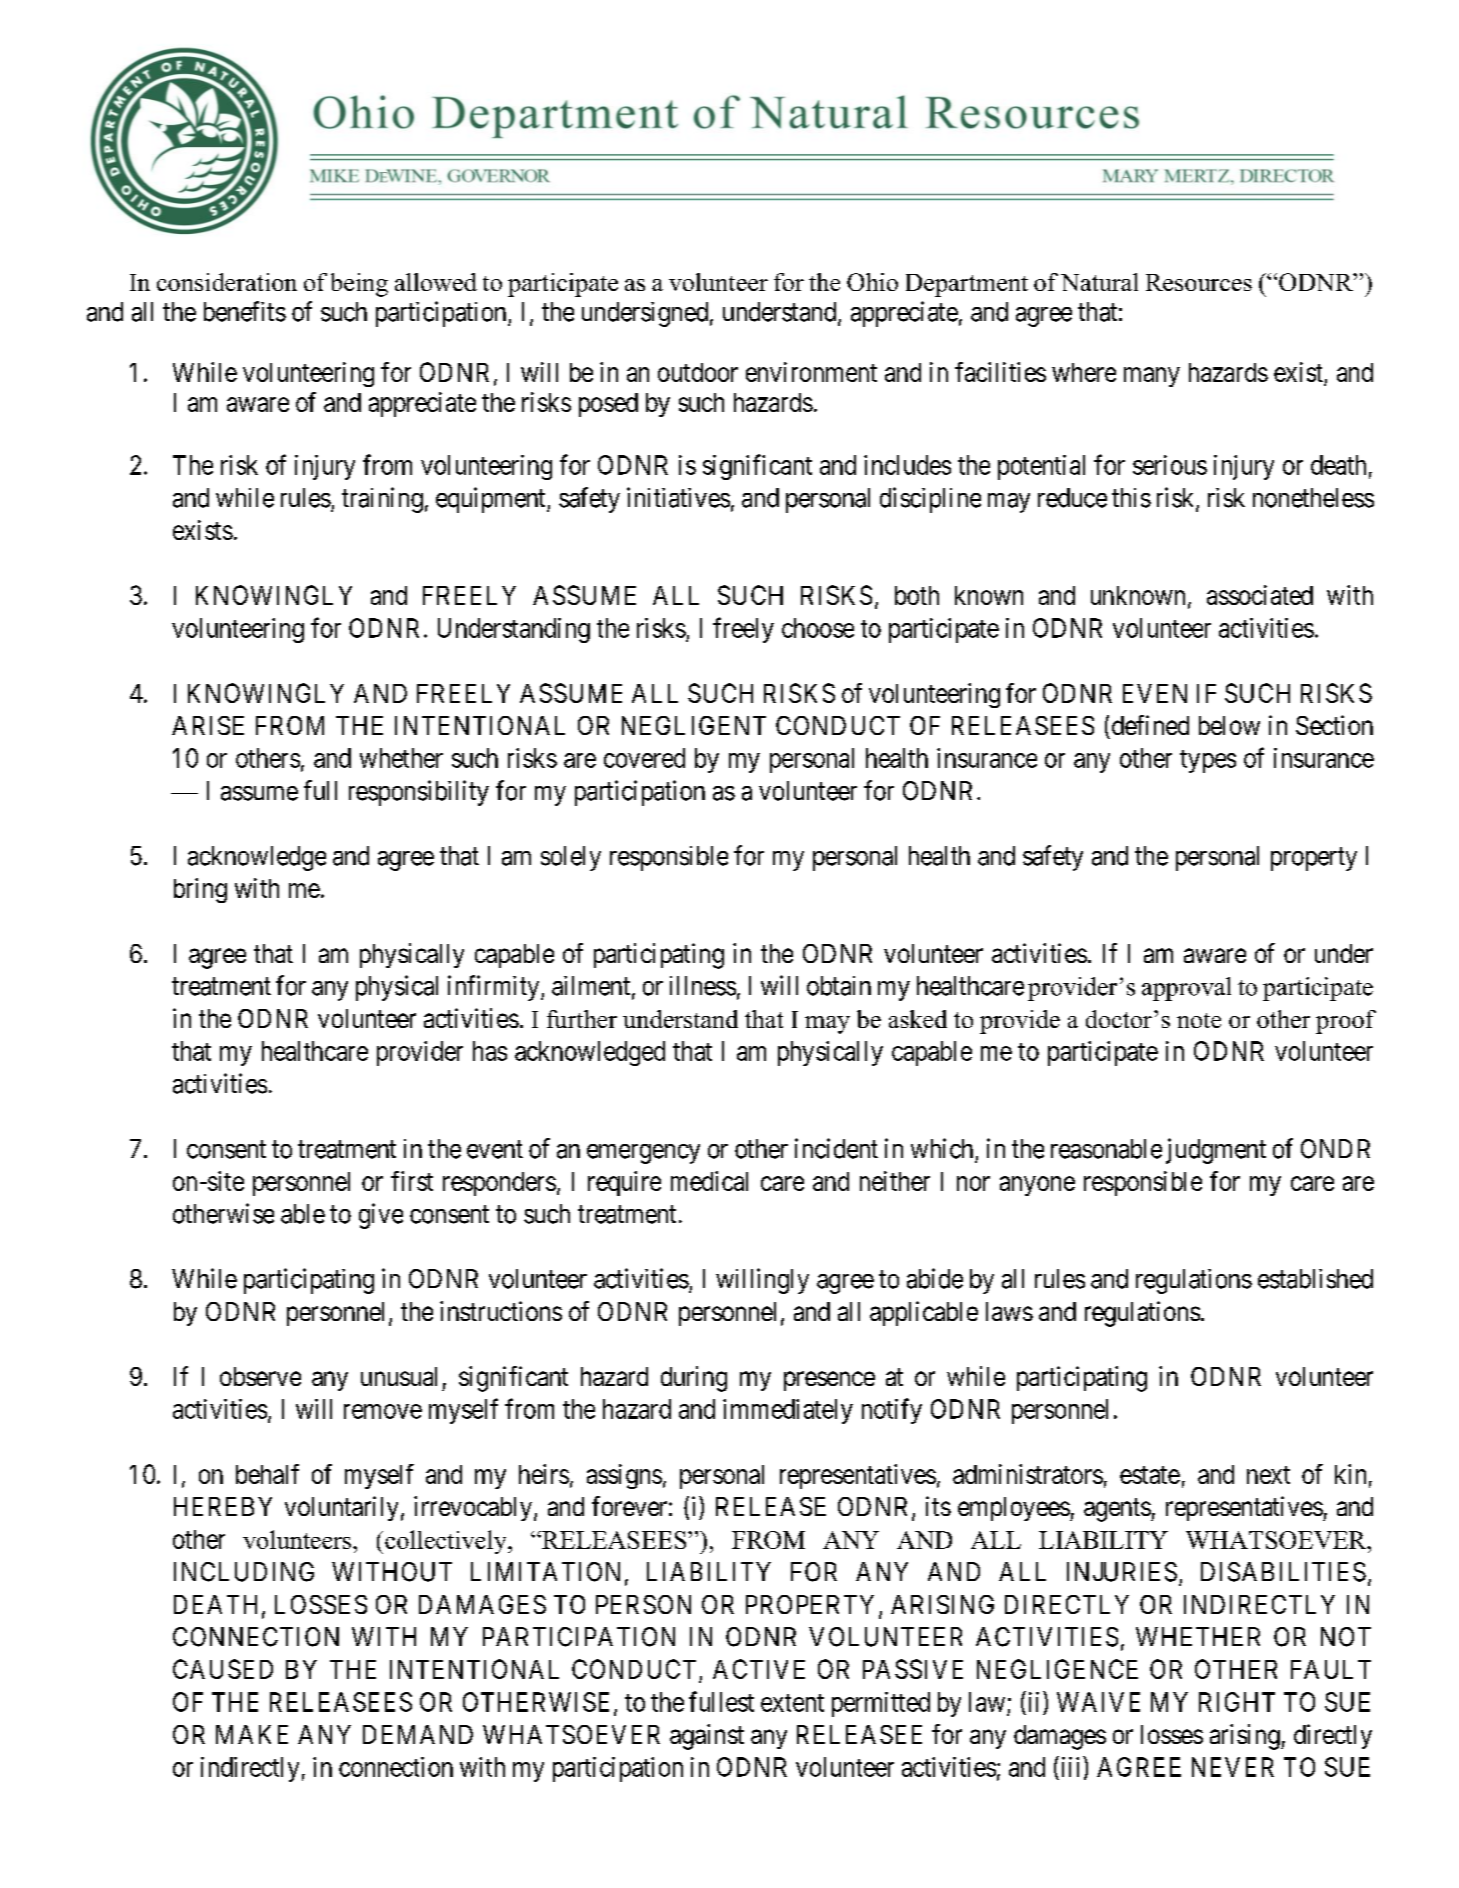  What do you see at coordinates (1199, 1020) in the screenshot?
I see `note` at bounding box center [1199, 1020].
